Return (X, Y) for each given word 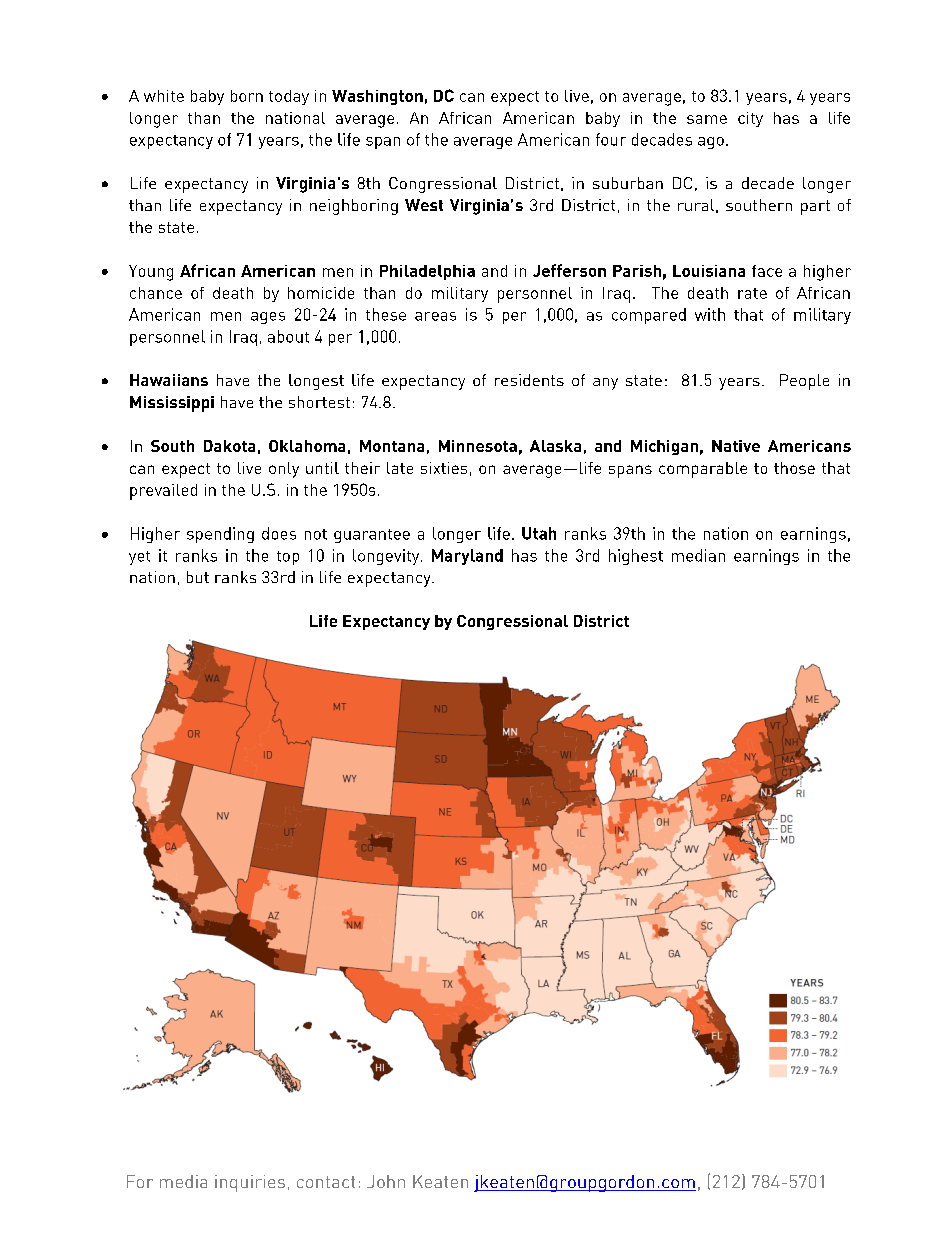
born (247, 96)
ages (268, 318)
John (386, 1181)
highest (636, 557)
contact (326, 1182)
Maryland (467, 557)
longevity (387, 557)
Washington (377, 97)
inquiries (250, 1183)
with (710, 314)
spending (220, 535)
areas (435, 316)
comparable (703, 470)
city (750, 119)
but (198, 577)
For (140, 1181)
